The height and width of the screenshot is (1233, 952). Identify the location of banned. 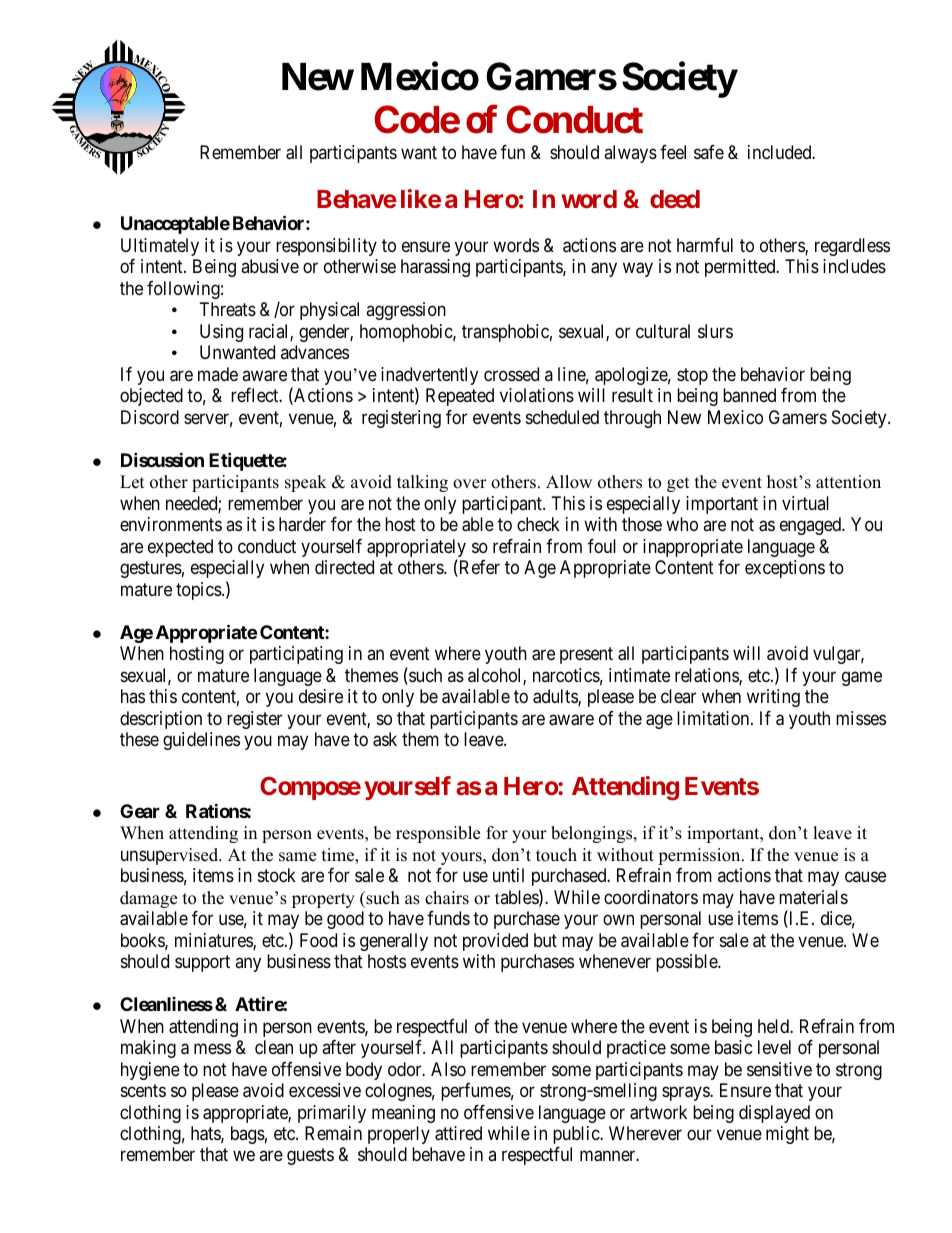
(749, 395).
